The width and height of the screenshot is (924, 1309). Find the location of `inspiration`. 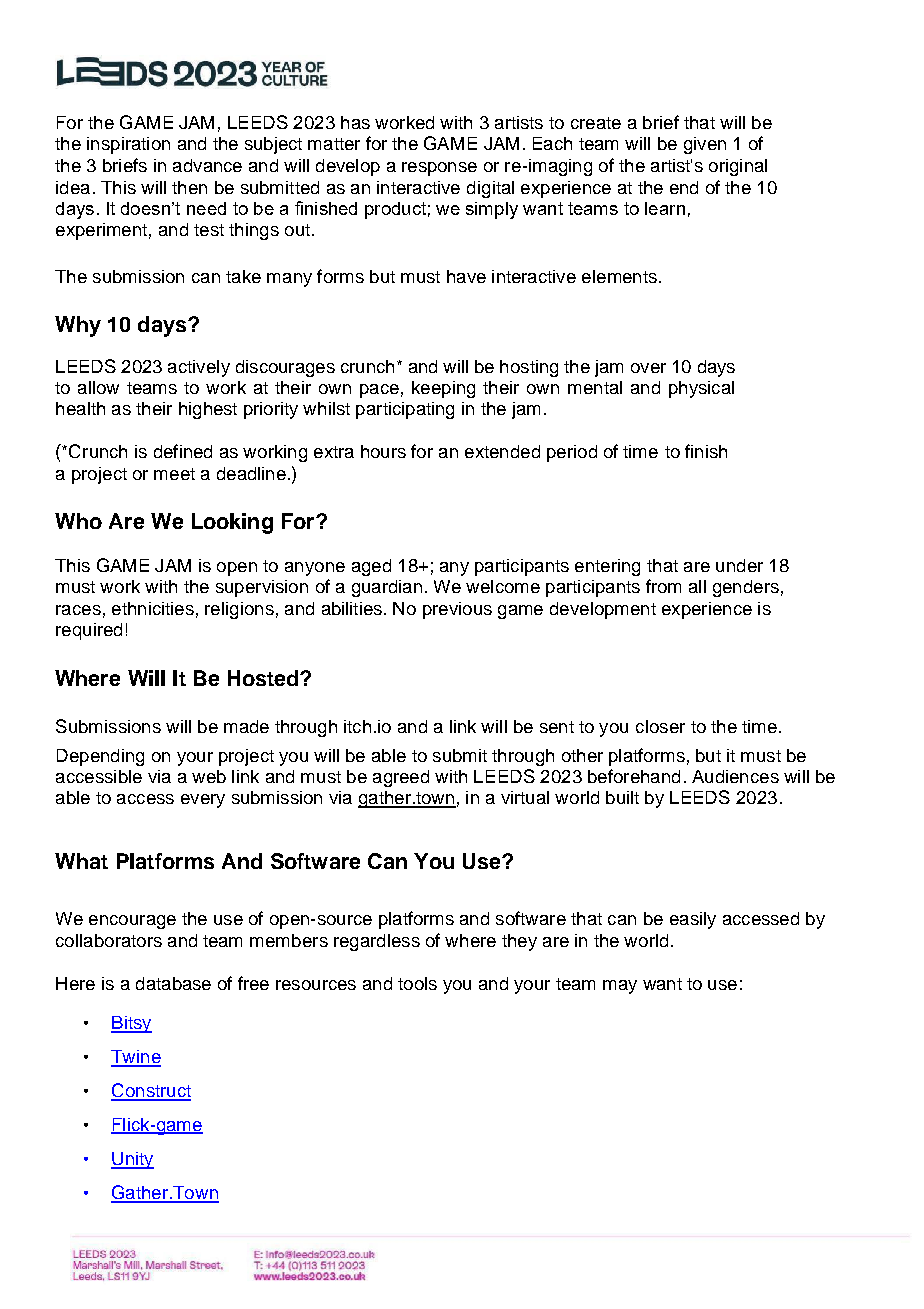

inspiration is located at coordinates (128, 145).
